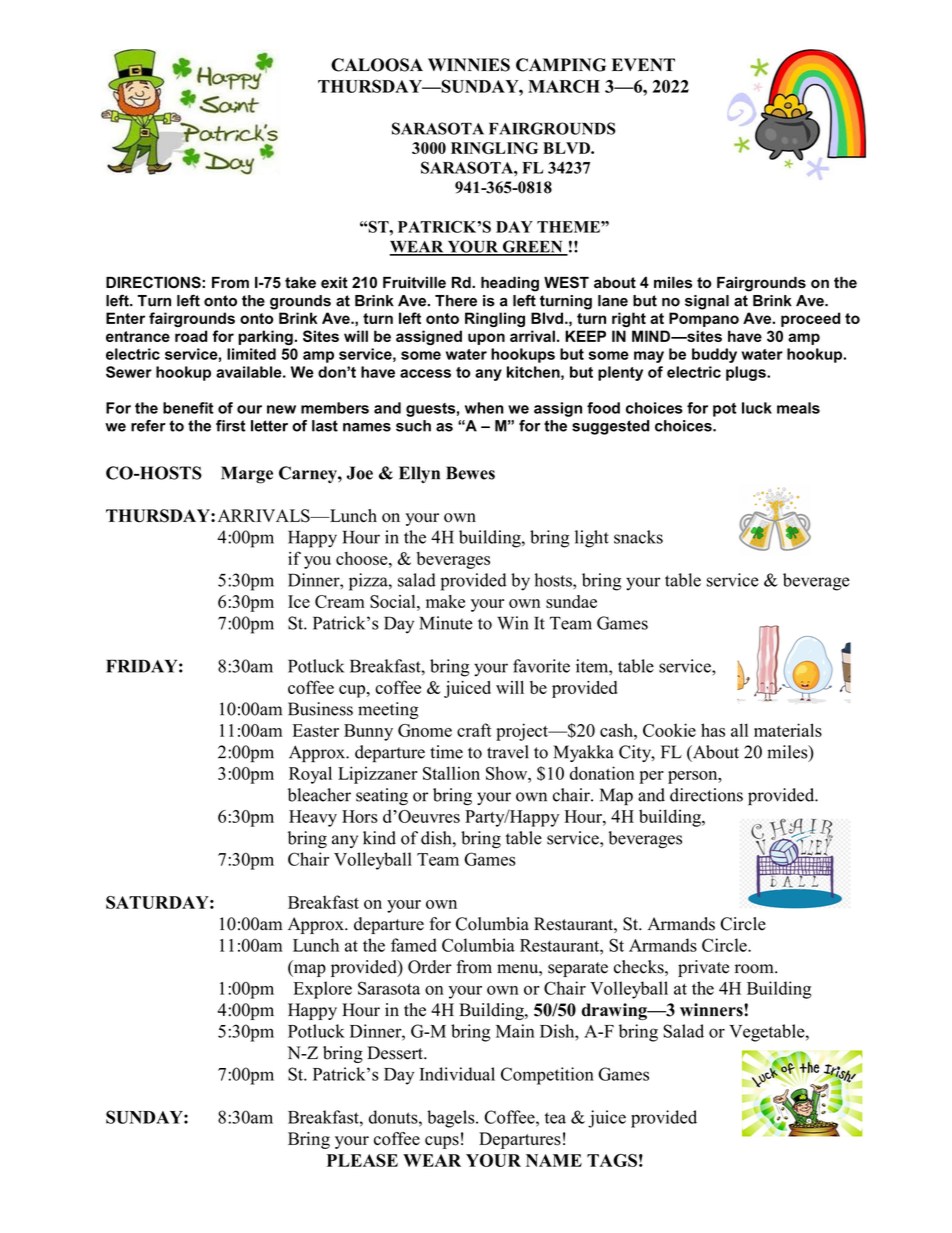 The image size is (952, 1233). Describe the element at coordinates (643, 64) in the screenshot. I see `EVENT` at that location.
